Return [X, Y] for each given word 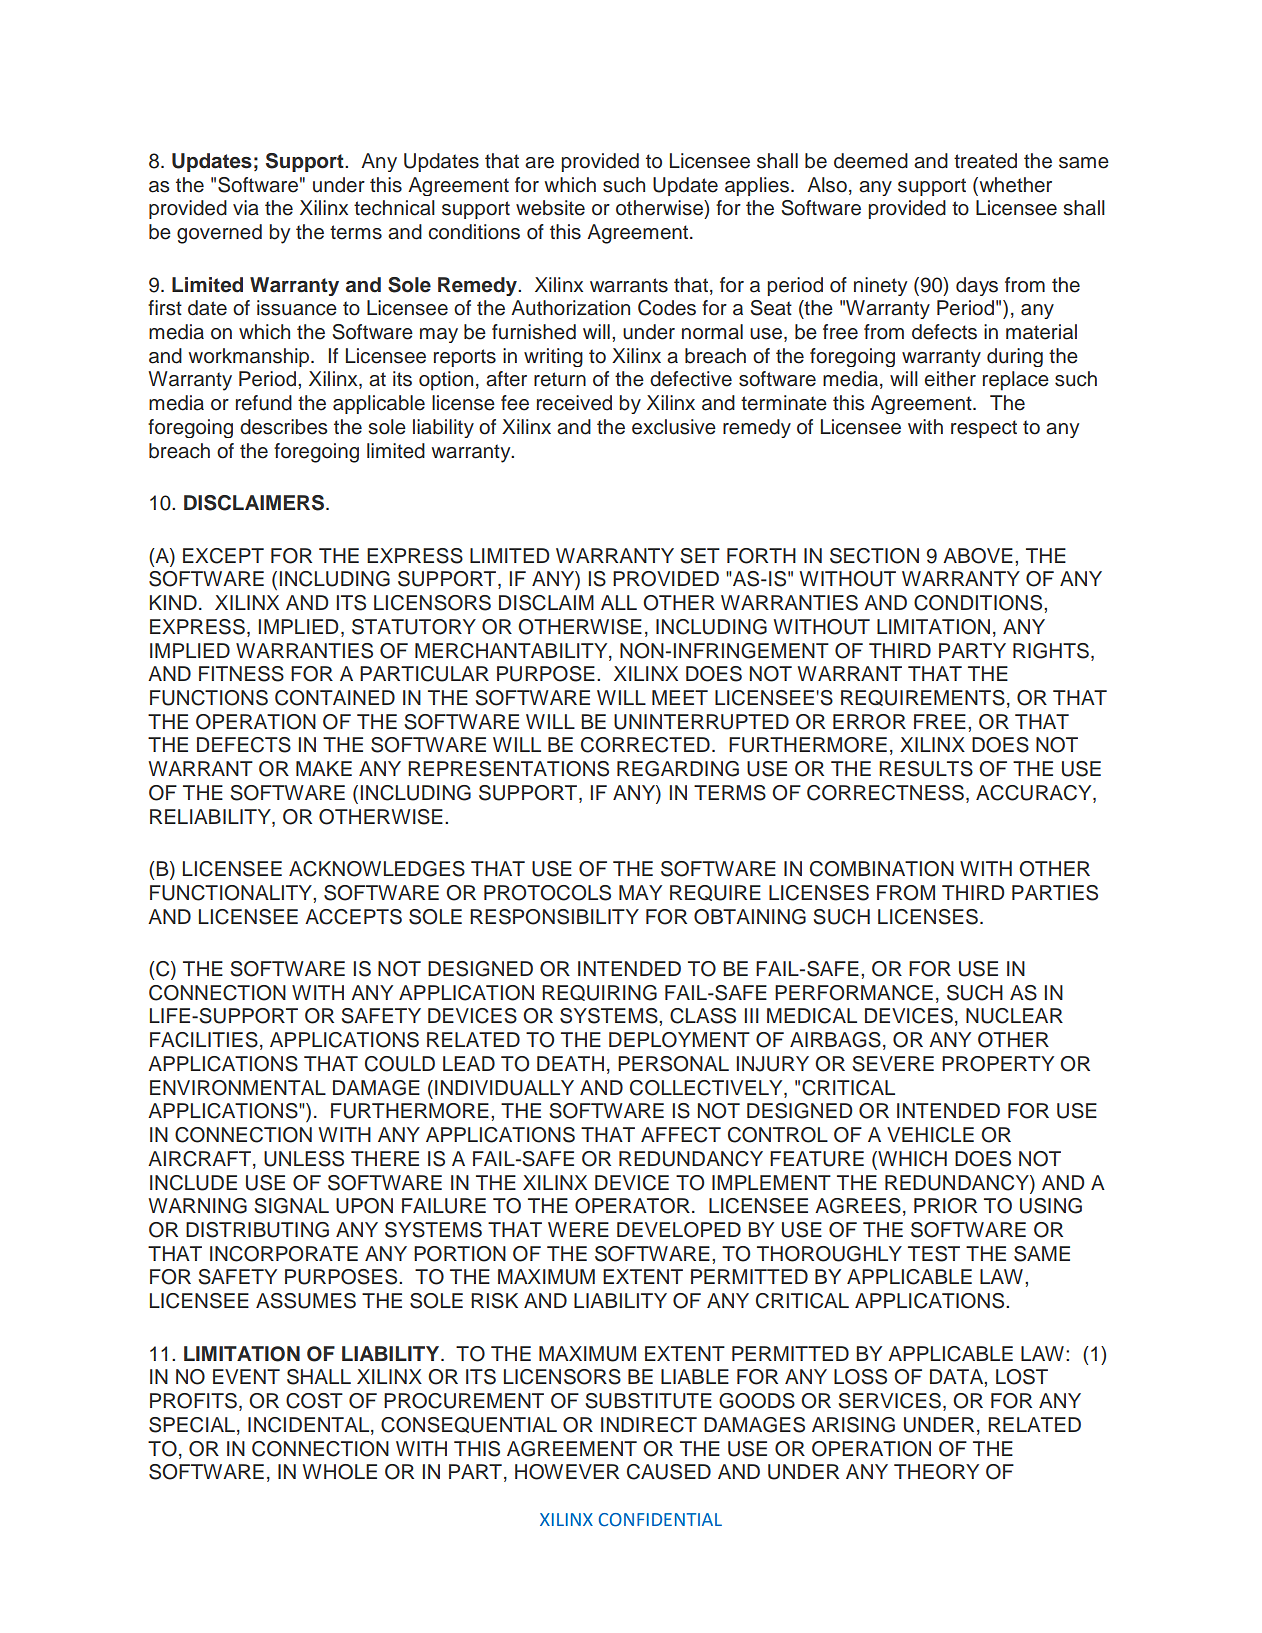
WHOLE [339, 1472]
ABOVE [978, 556]
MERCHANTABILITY [512, 651]
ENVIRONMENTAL [238, 1088]
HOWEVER [567, 1472]
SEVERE [893, 1064]
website [550, 208]
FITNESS [241, 674]
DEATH [570, 1063]
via [246, 208]
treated [985, 161]
